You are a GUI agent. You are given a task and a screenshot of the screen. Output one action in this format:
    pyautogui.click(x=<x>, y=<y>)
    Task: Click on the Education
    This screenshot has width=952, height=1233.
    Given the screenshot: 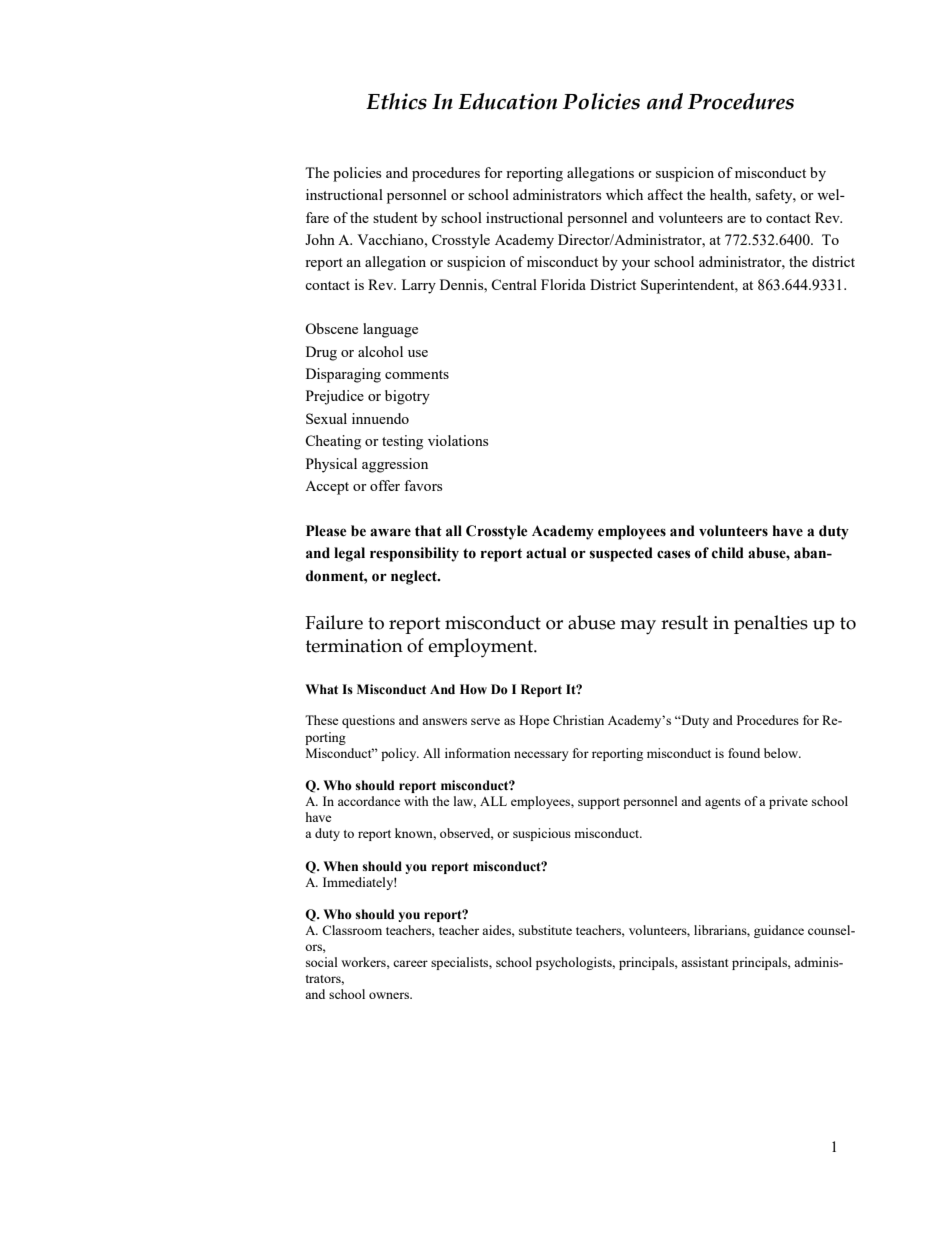 What is the action you would take?
    pyautogui.click(x=507, y=101)
